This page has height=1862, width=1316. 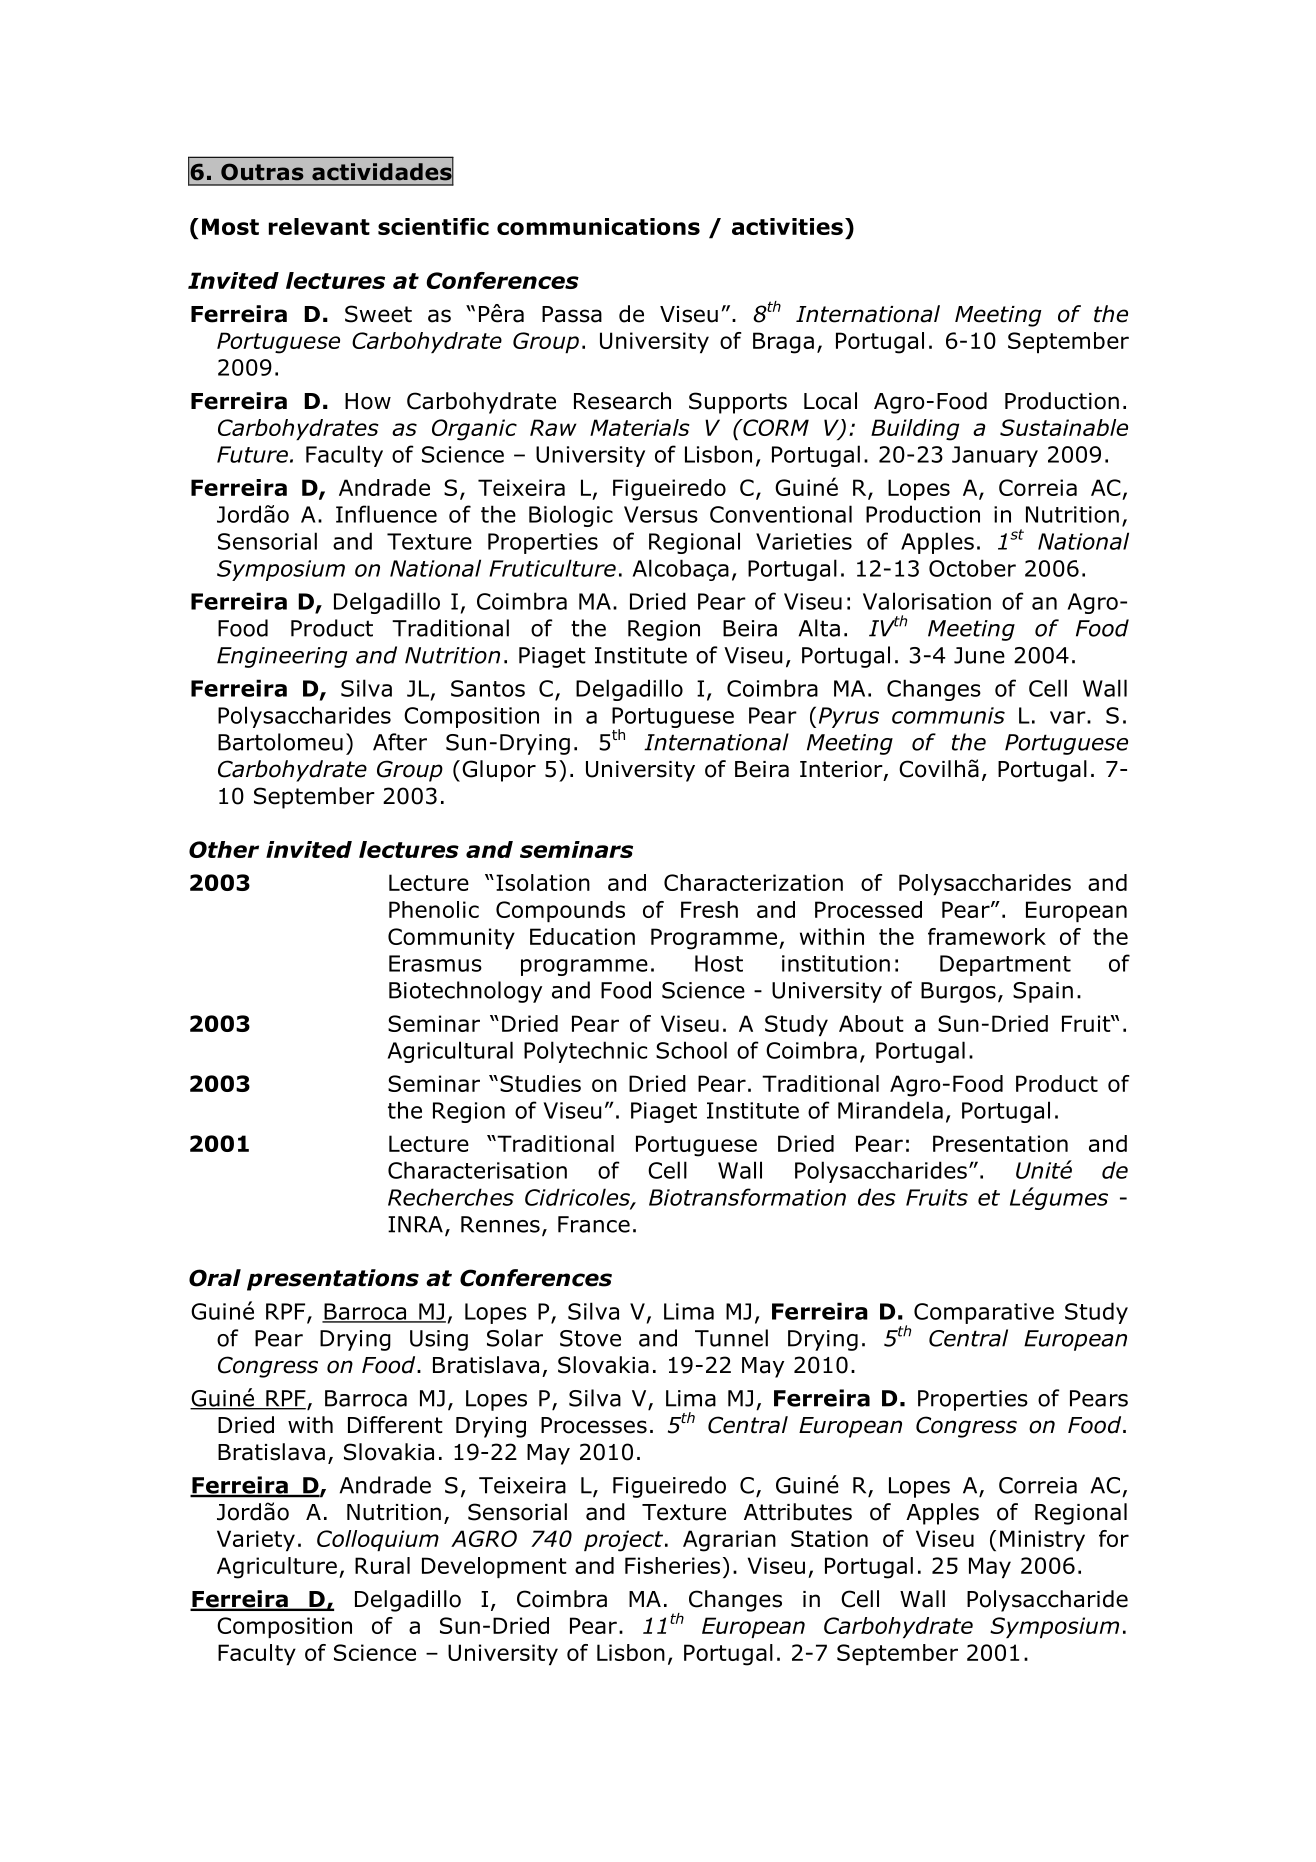 What do you see at coordinates (672, 1565) in the page?
I see `Fisheries` at bounding box center [672, 1565].
